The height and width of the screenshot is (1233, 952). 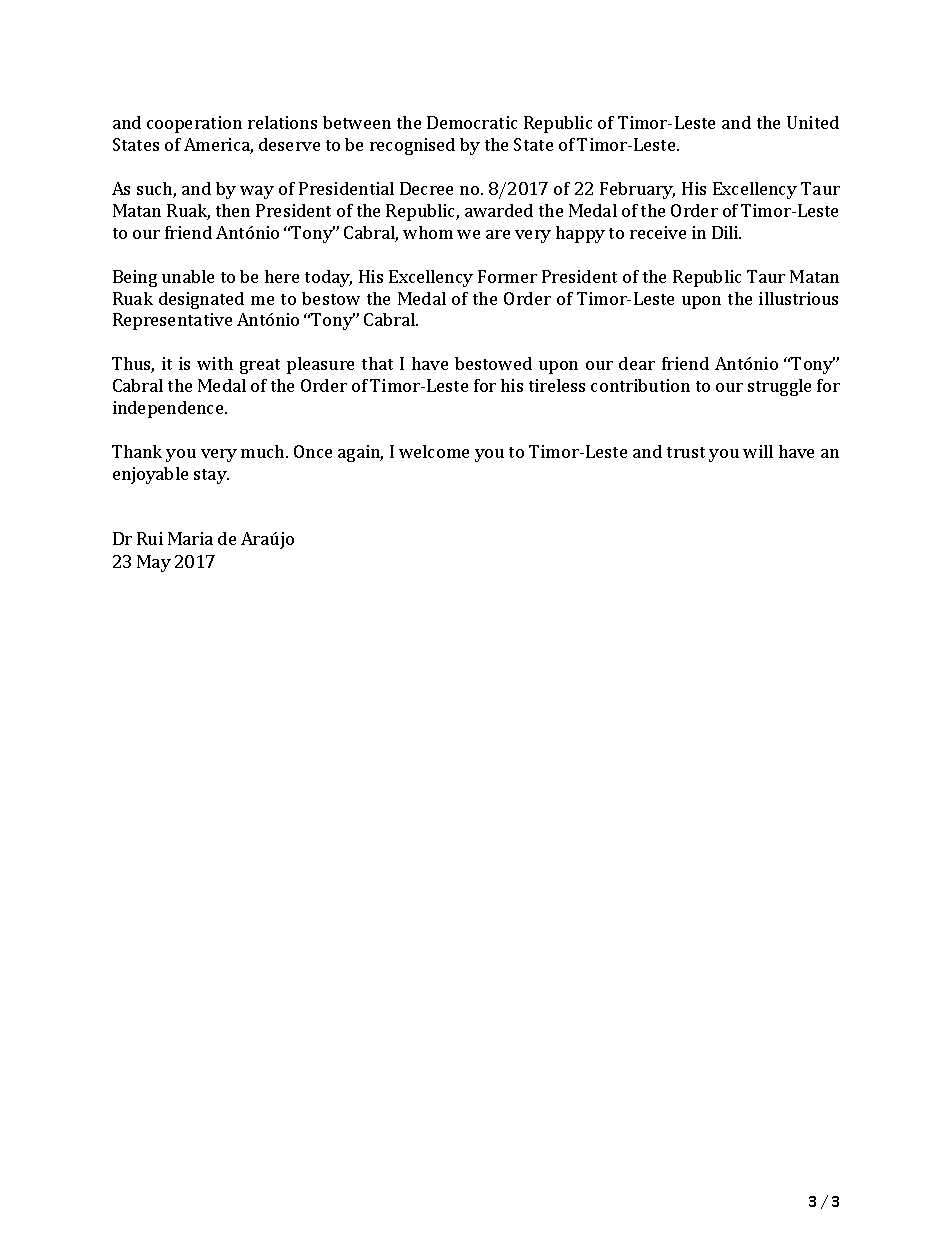 I want to click on United, so click(x=813, y=122).
